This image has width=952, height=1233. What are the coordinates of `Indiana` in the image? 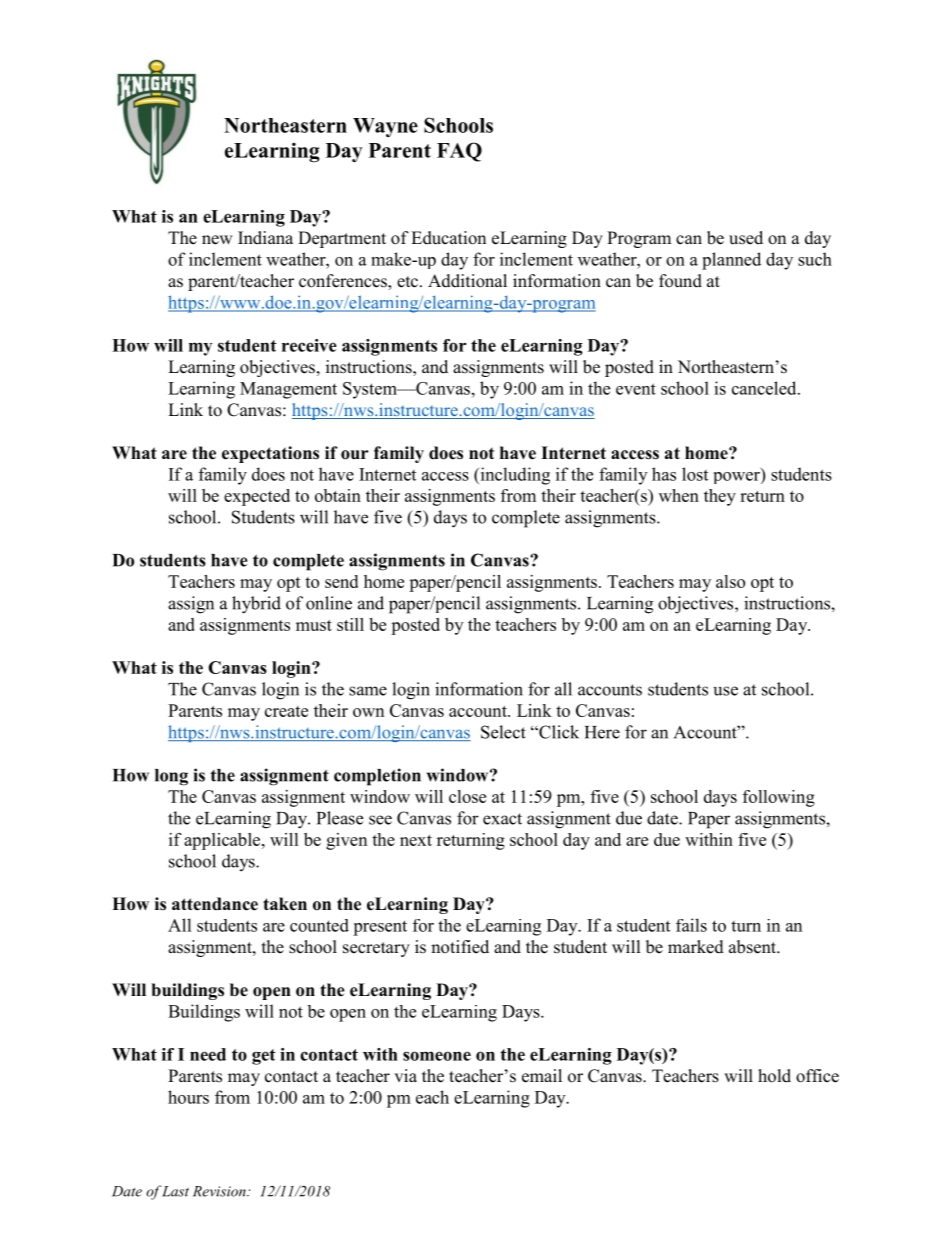 It's located at (265, 238).
